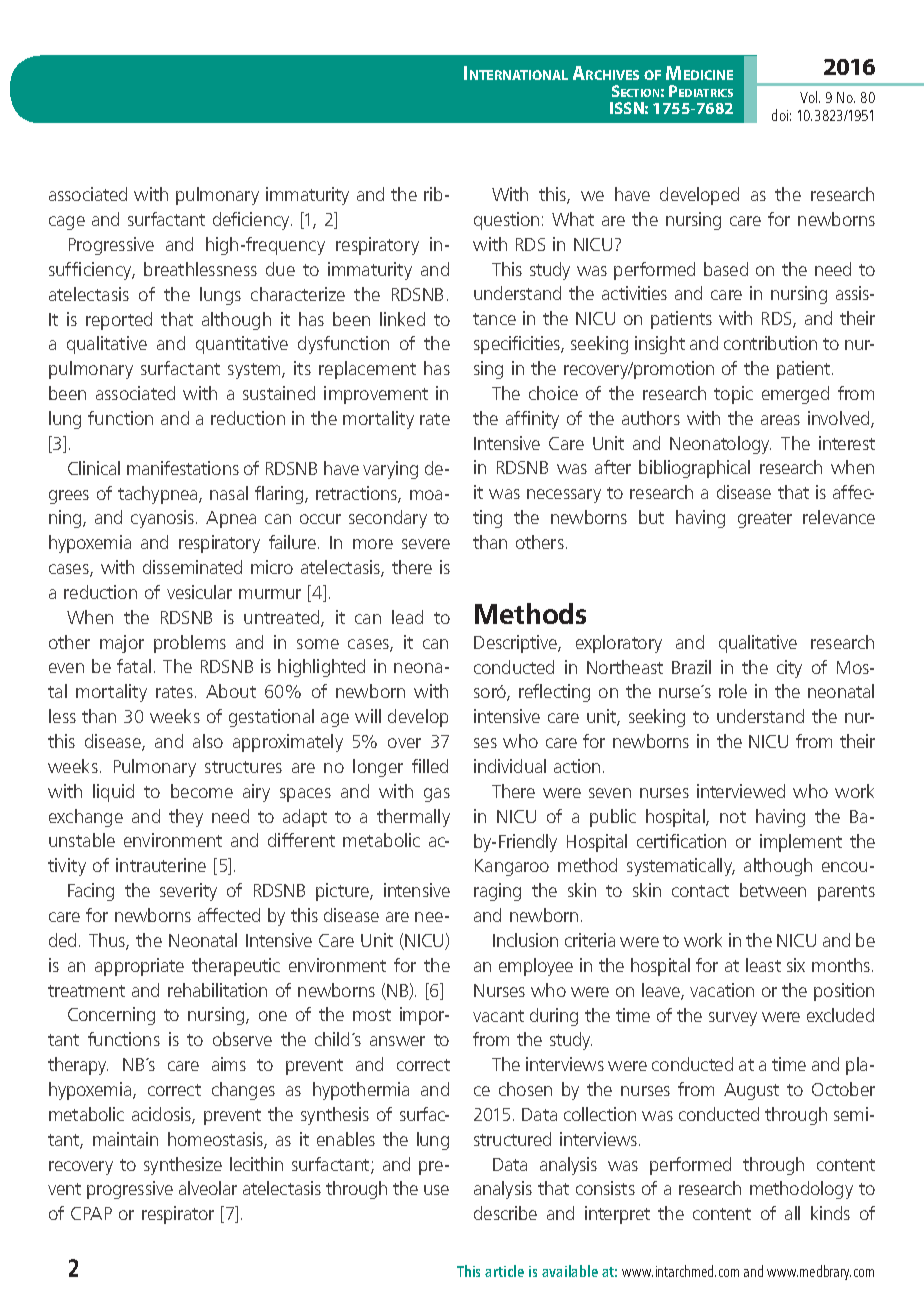 The width and height of the screenshot is (924, 1308). I want to click on describe, so click(505, 1213).
